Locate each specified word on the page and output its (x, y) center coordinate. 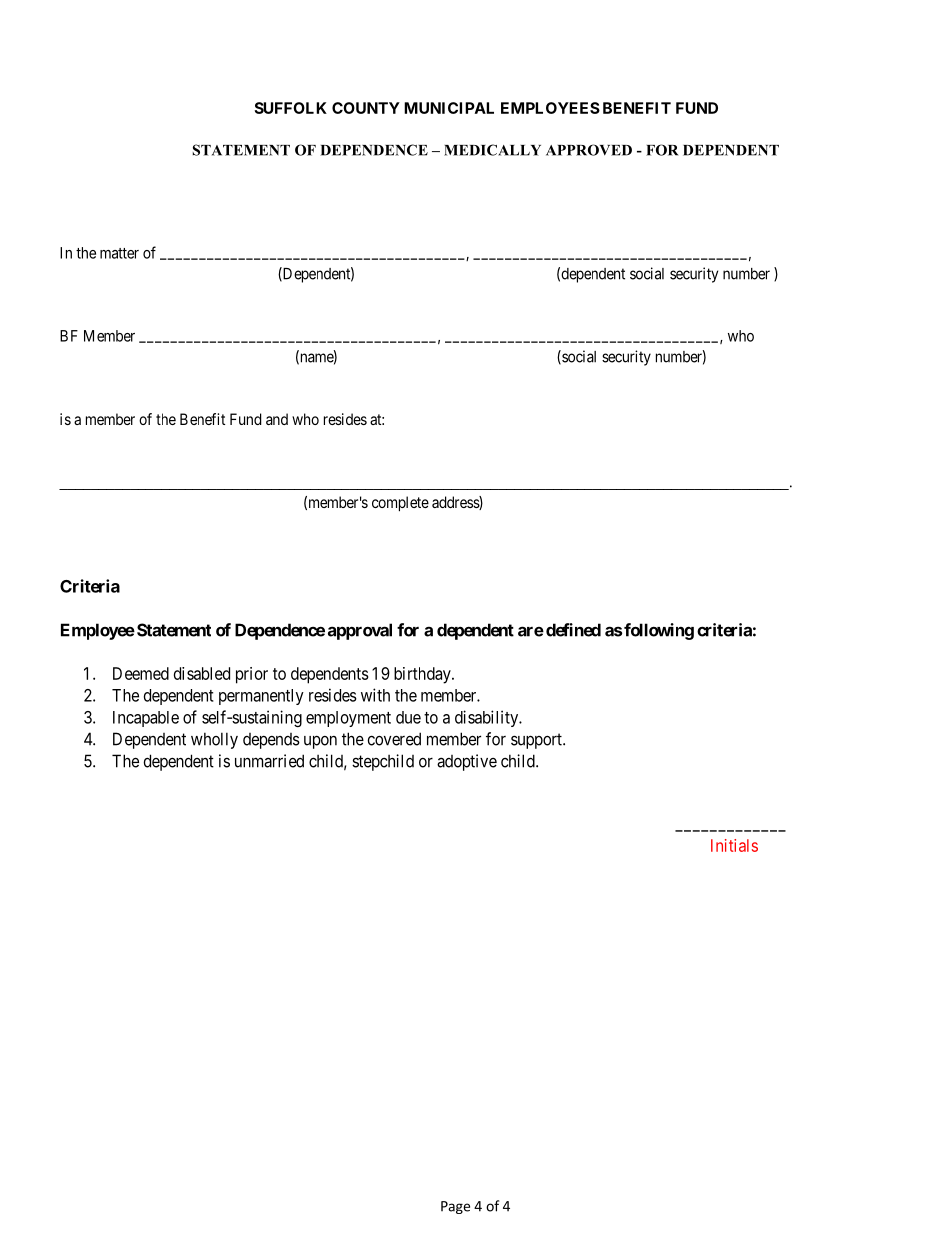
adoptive (467, 762)
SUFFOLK (290, 108)
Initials (734, 845)
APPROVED (589, 150)
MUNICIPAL (449, 108)
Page (455, 1207)
